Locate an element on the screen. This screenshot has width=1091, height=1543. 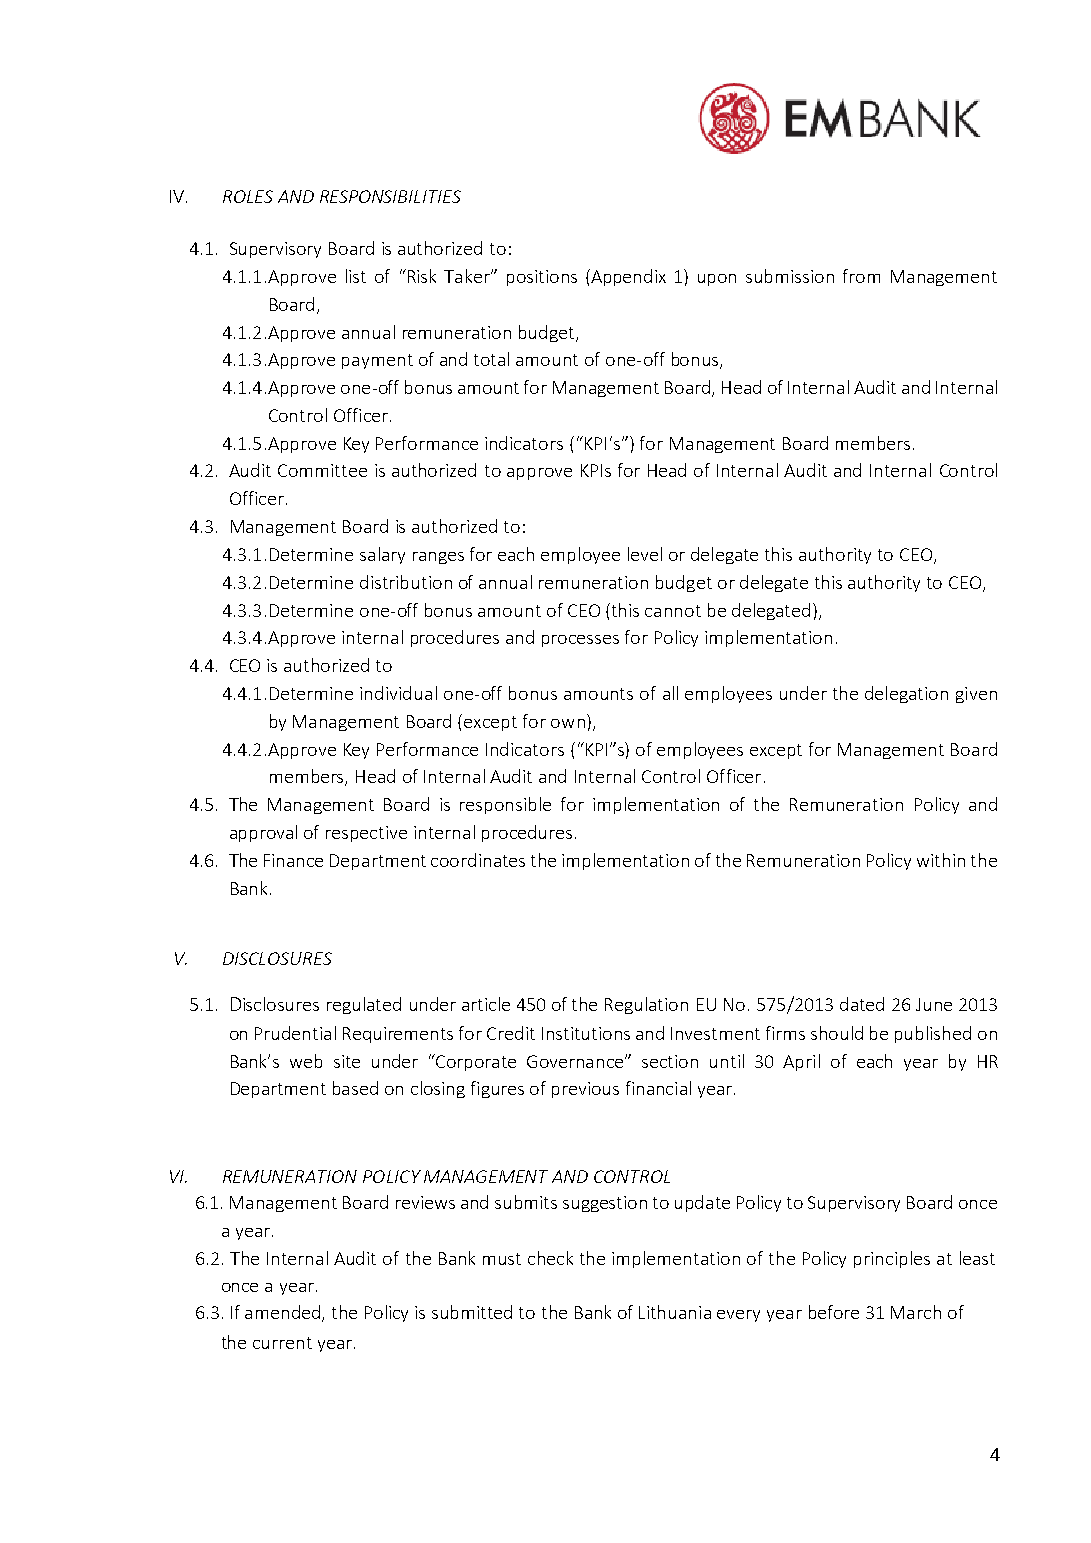
March is located at coordinates (916, 1312).
